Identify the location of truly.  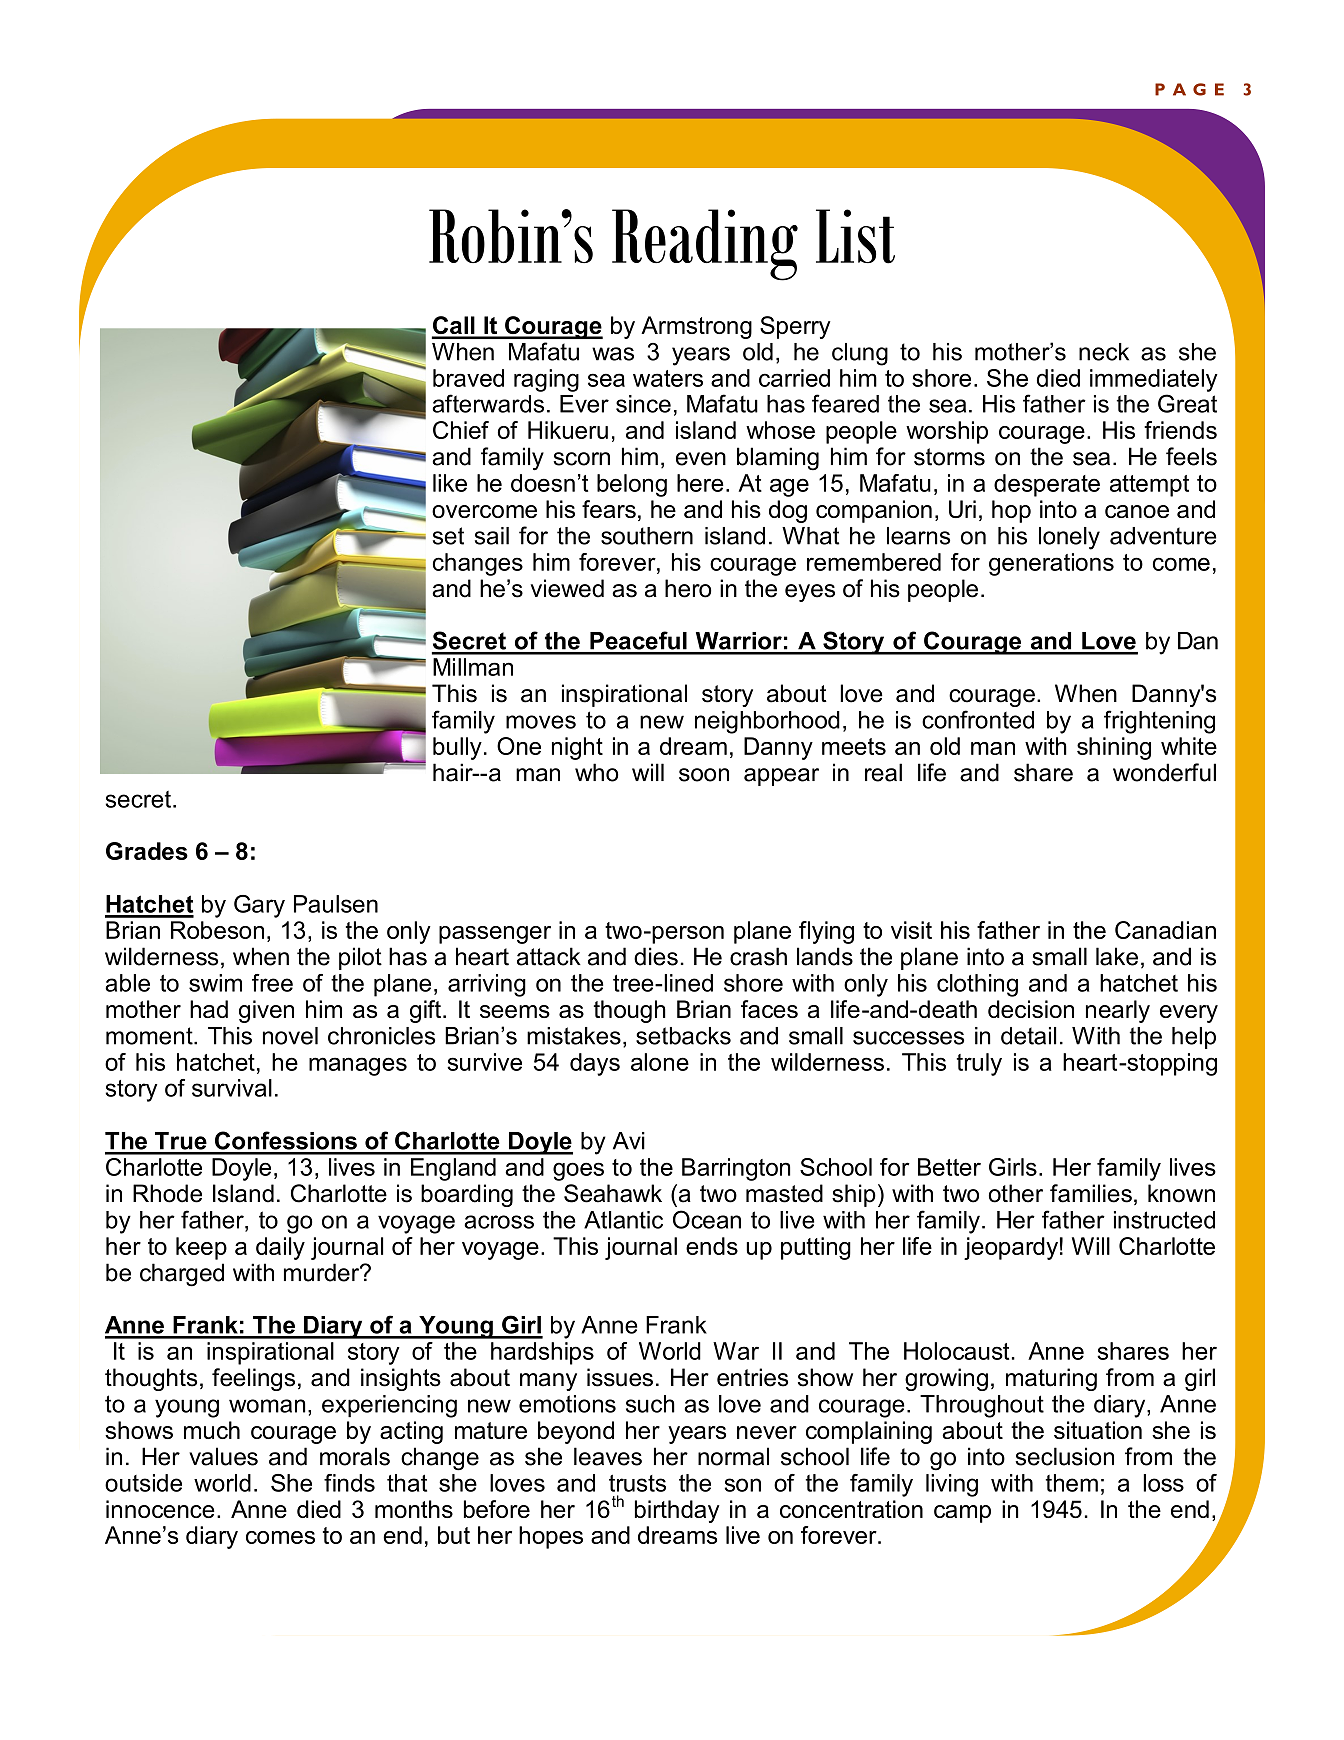
(979, 1064).
